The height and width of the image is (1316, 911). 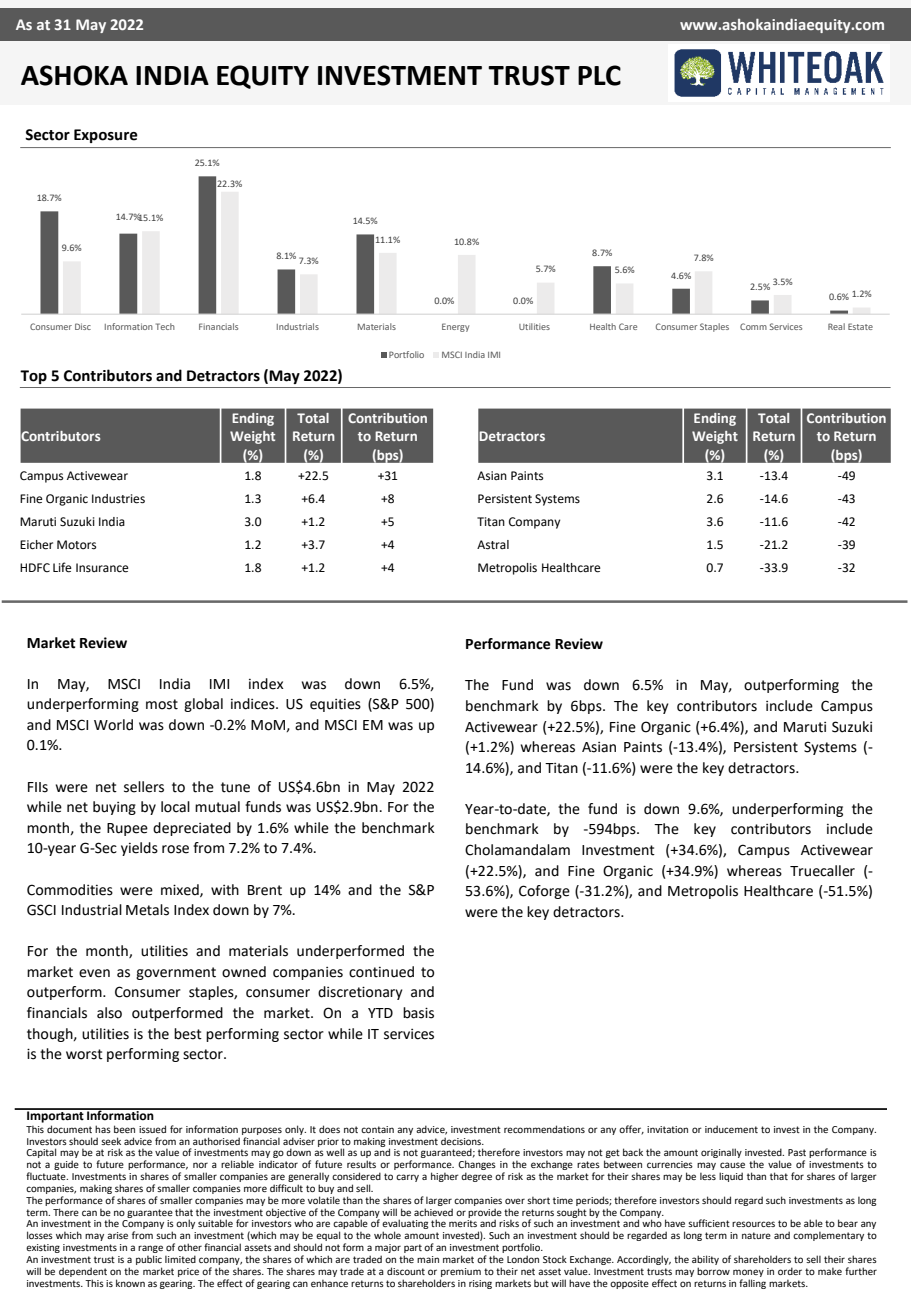 I want to click on nature, so click(x=756, y=1235).
